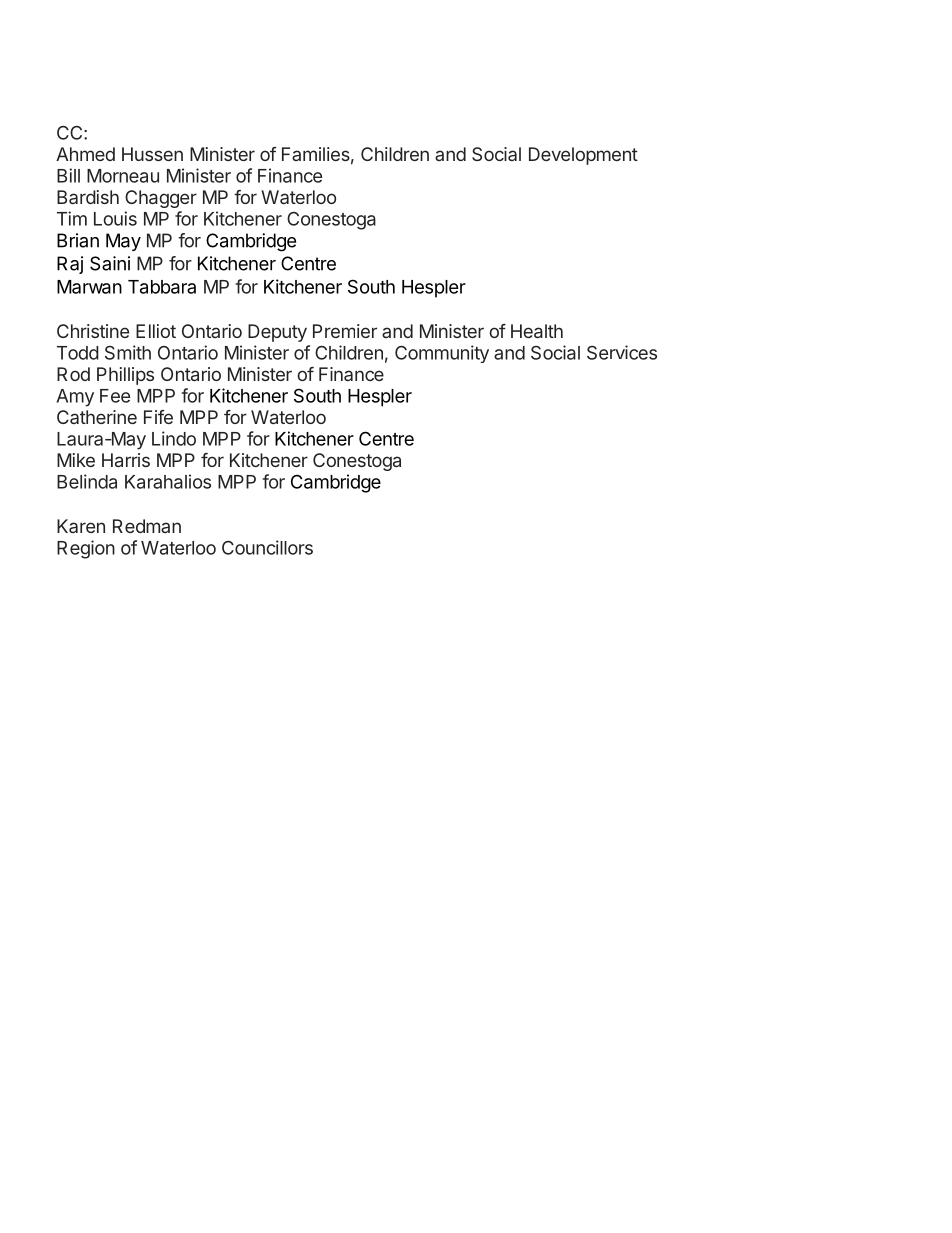 This screenshot has width=952, height=1233. Describe the element at coordinates (442, 354) in the screenshot. I see `Community` at that location.
